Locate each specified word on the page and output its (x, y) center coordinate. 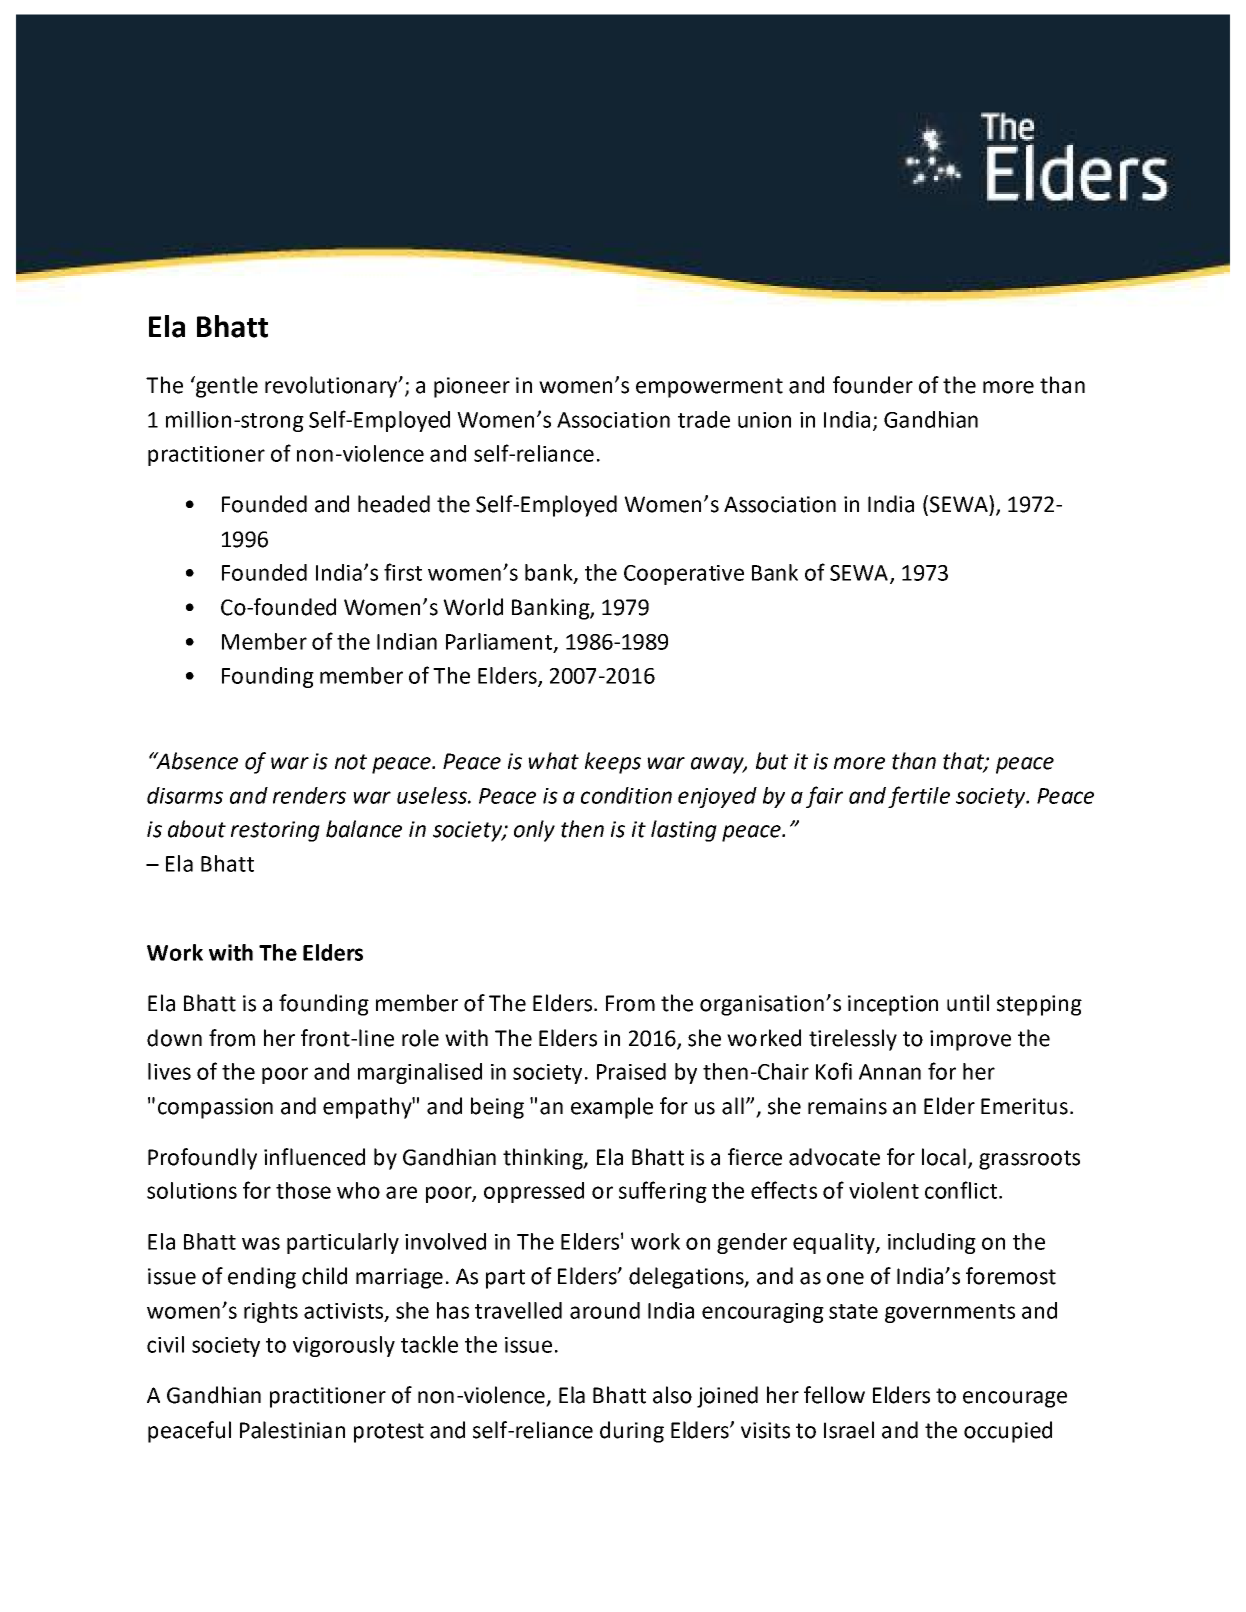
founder (873, 385)
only (534, 831)
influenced (314, 1157)
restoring (275, 831)
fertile (919, 797)
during (632, 1432)
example (612, 1108)
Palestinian (292, 1430)
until (968, 1003)
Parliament (499, 641)
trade (704, 419)
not (351, 762)
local (944, 1157)
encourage (1015, 1399)
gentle (226, 387)
